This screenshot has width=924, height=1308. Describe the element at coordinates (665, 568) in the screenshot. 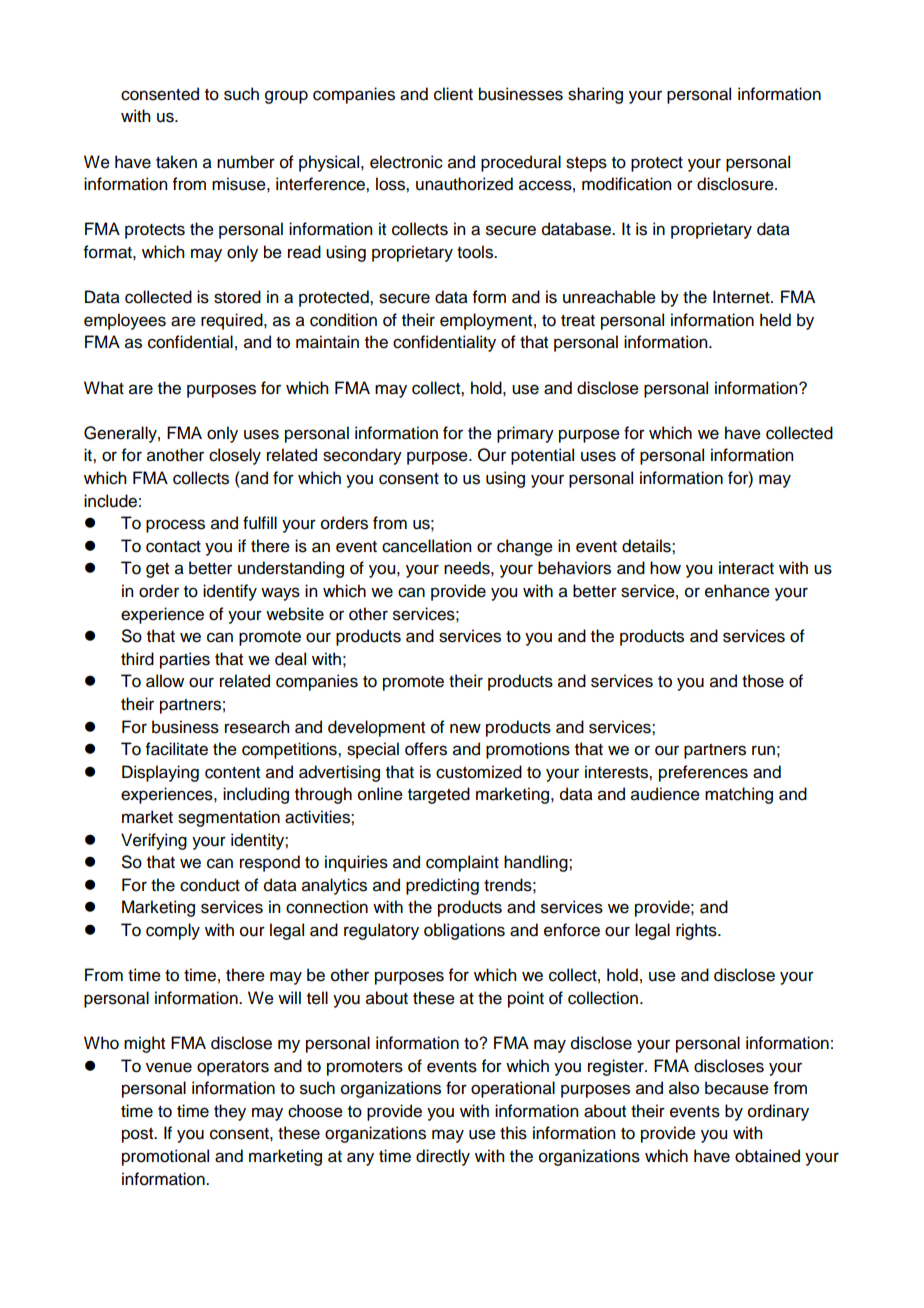

I see `how` at that location.
